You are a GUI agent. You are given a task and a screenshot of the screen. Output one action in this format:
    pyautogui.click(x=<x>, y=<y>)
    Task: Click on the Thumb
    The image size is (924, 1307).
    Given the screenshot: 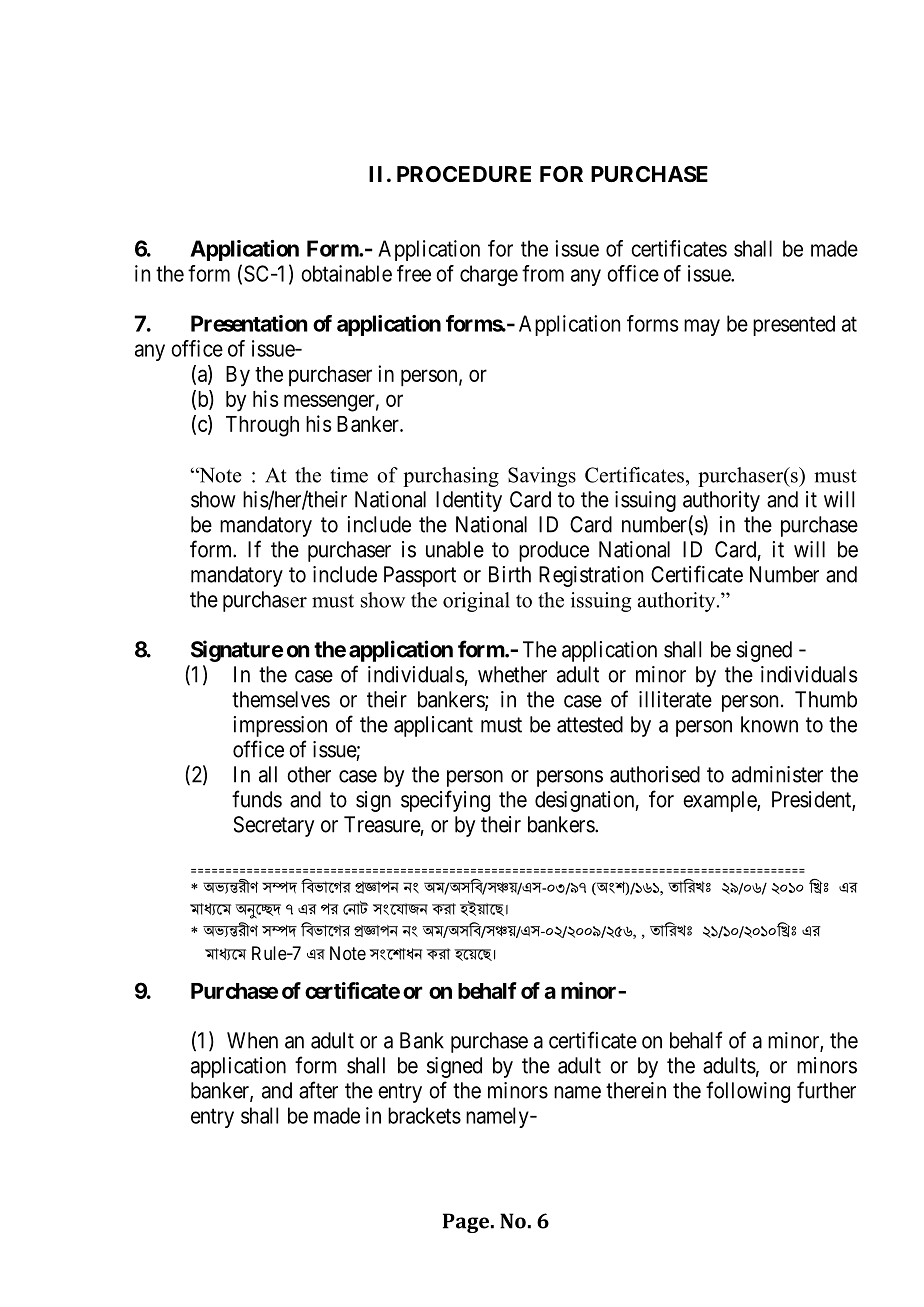 What is the action you would take?
    pyautogui.click(x=826, y=699)
